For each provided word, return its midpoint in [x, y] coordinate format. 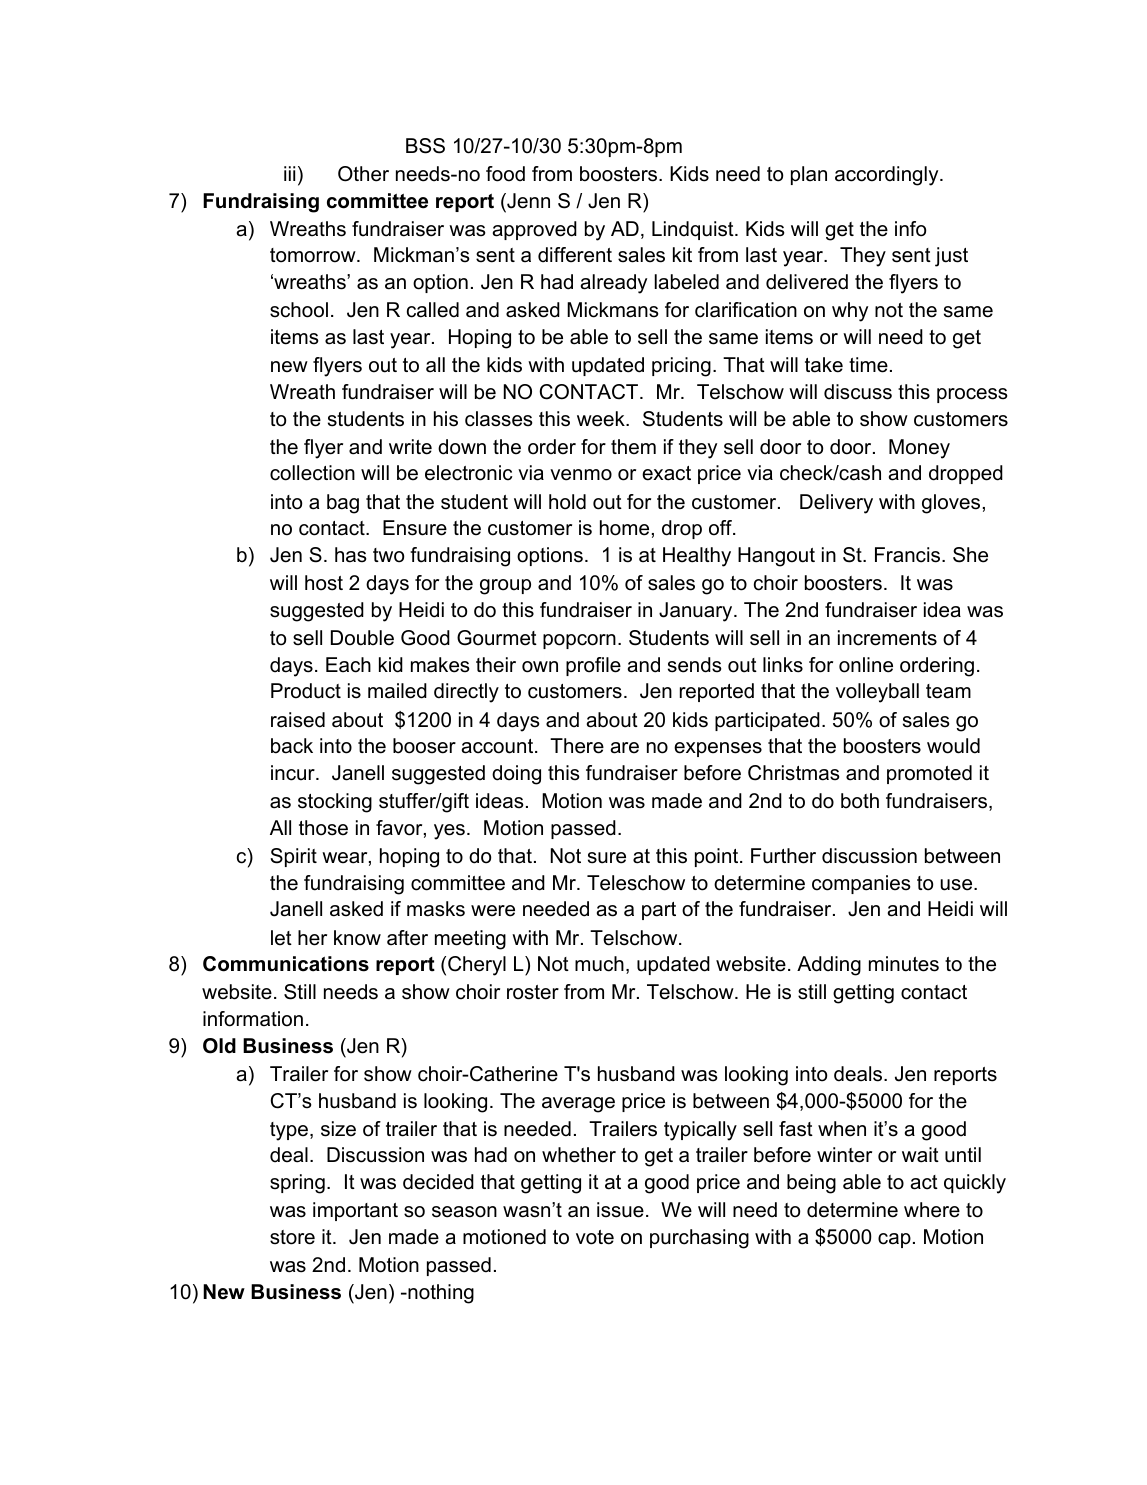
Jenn [527, 201]
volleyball [877, 693]
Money [919, 449]
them [633, 447]
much [599, 964]
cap [894, 1240]
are [625, 748]
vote [595, 1237]
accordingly [888, 176]
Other [363, 174]
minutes [904, 964]
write [410, 447]
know [357, 938]
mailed [397, 691]
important [355, 1211]
